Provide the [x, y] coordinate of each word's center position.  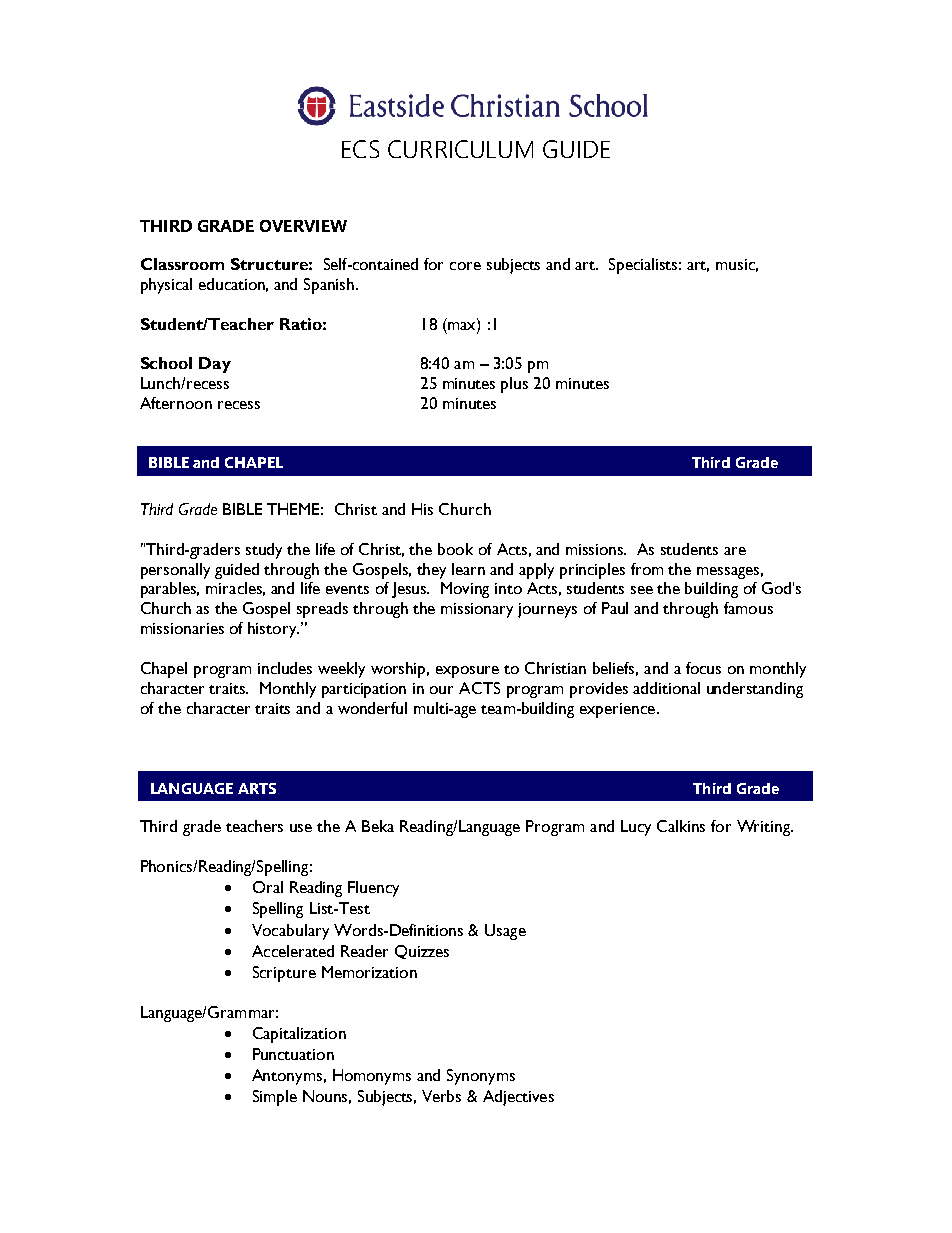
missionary [477, 610]
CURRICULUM [460, 149]
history [273, 630]
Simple [275, 1098]
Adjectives [518, 1098]
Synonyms [481, 1077]
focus [703, 668]
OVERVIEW [303, 226]
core [465, 266]
